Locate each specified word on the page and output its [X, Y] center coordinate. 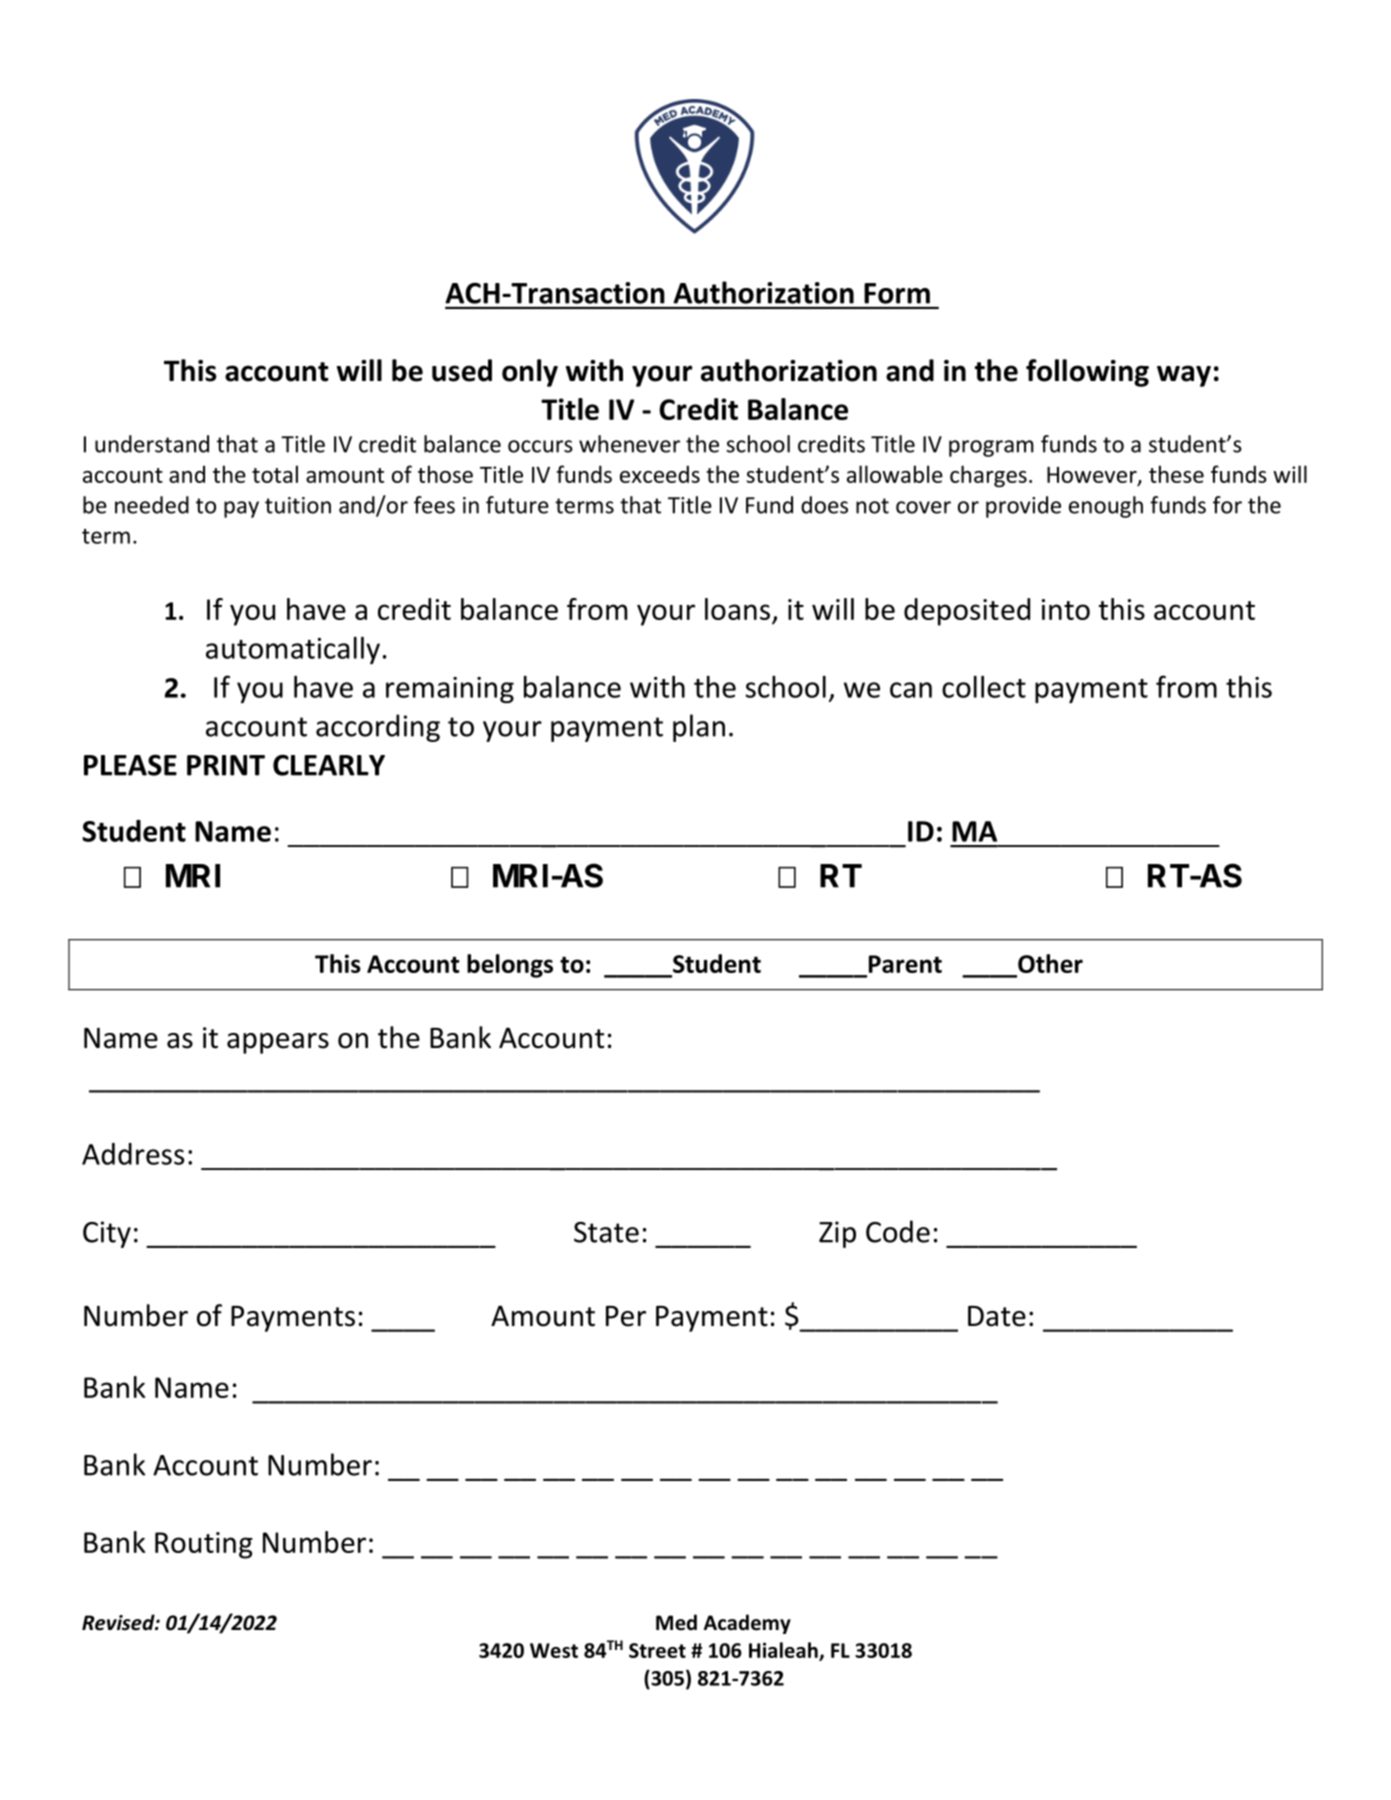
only [530, 373]
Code [898, 1231]
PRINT [226, 765]
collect [984, 687]
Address [133, 1154]
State [606, 1232]
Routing [204, 1545]
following [1087, 373]
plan [699, 728]
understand [152, 444]
